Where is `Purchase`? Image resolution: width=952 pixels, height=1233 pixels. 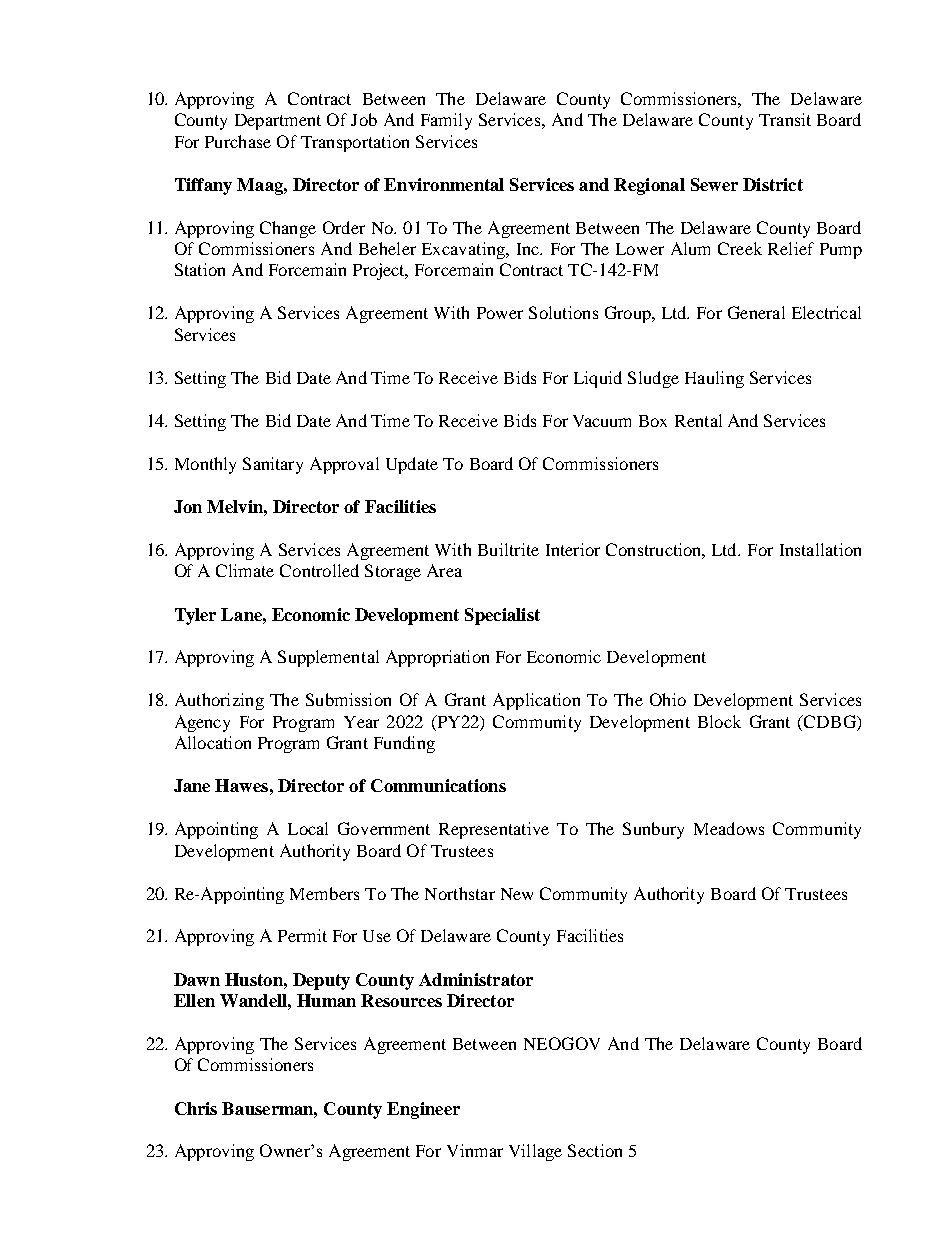 Purchase is located at coordinates (238, 141).
